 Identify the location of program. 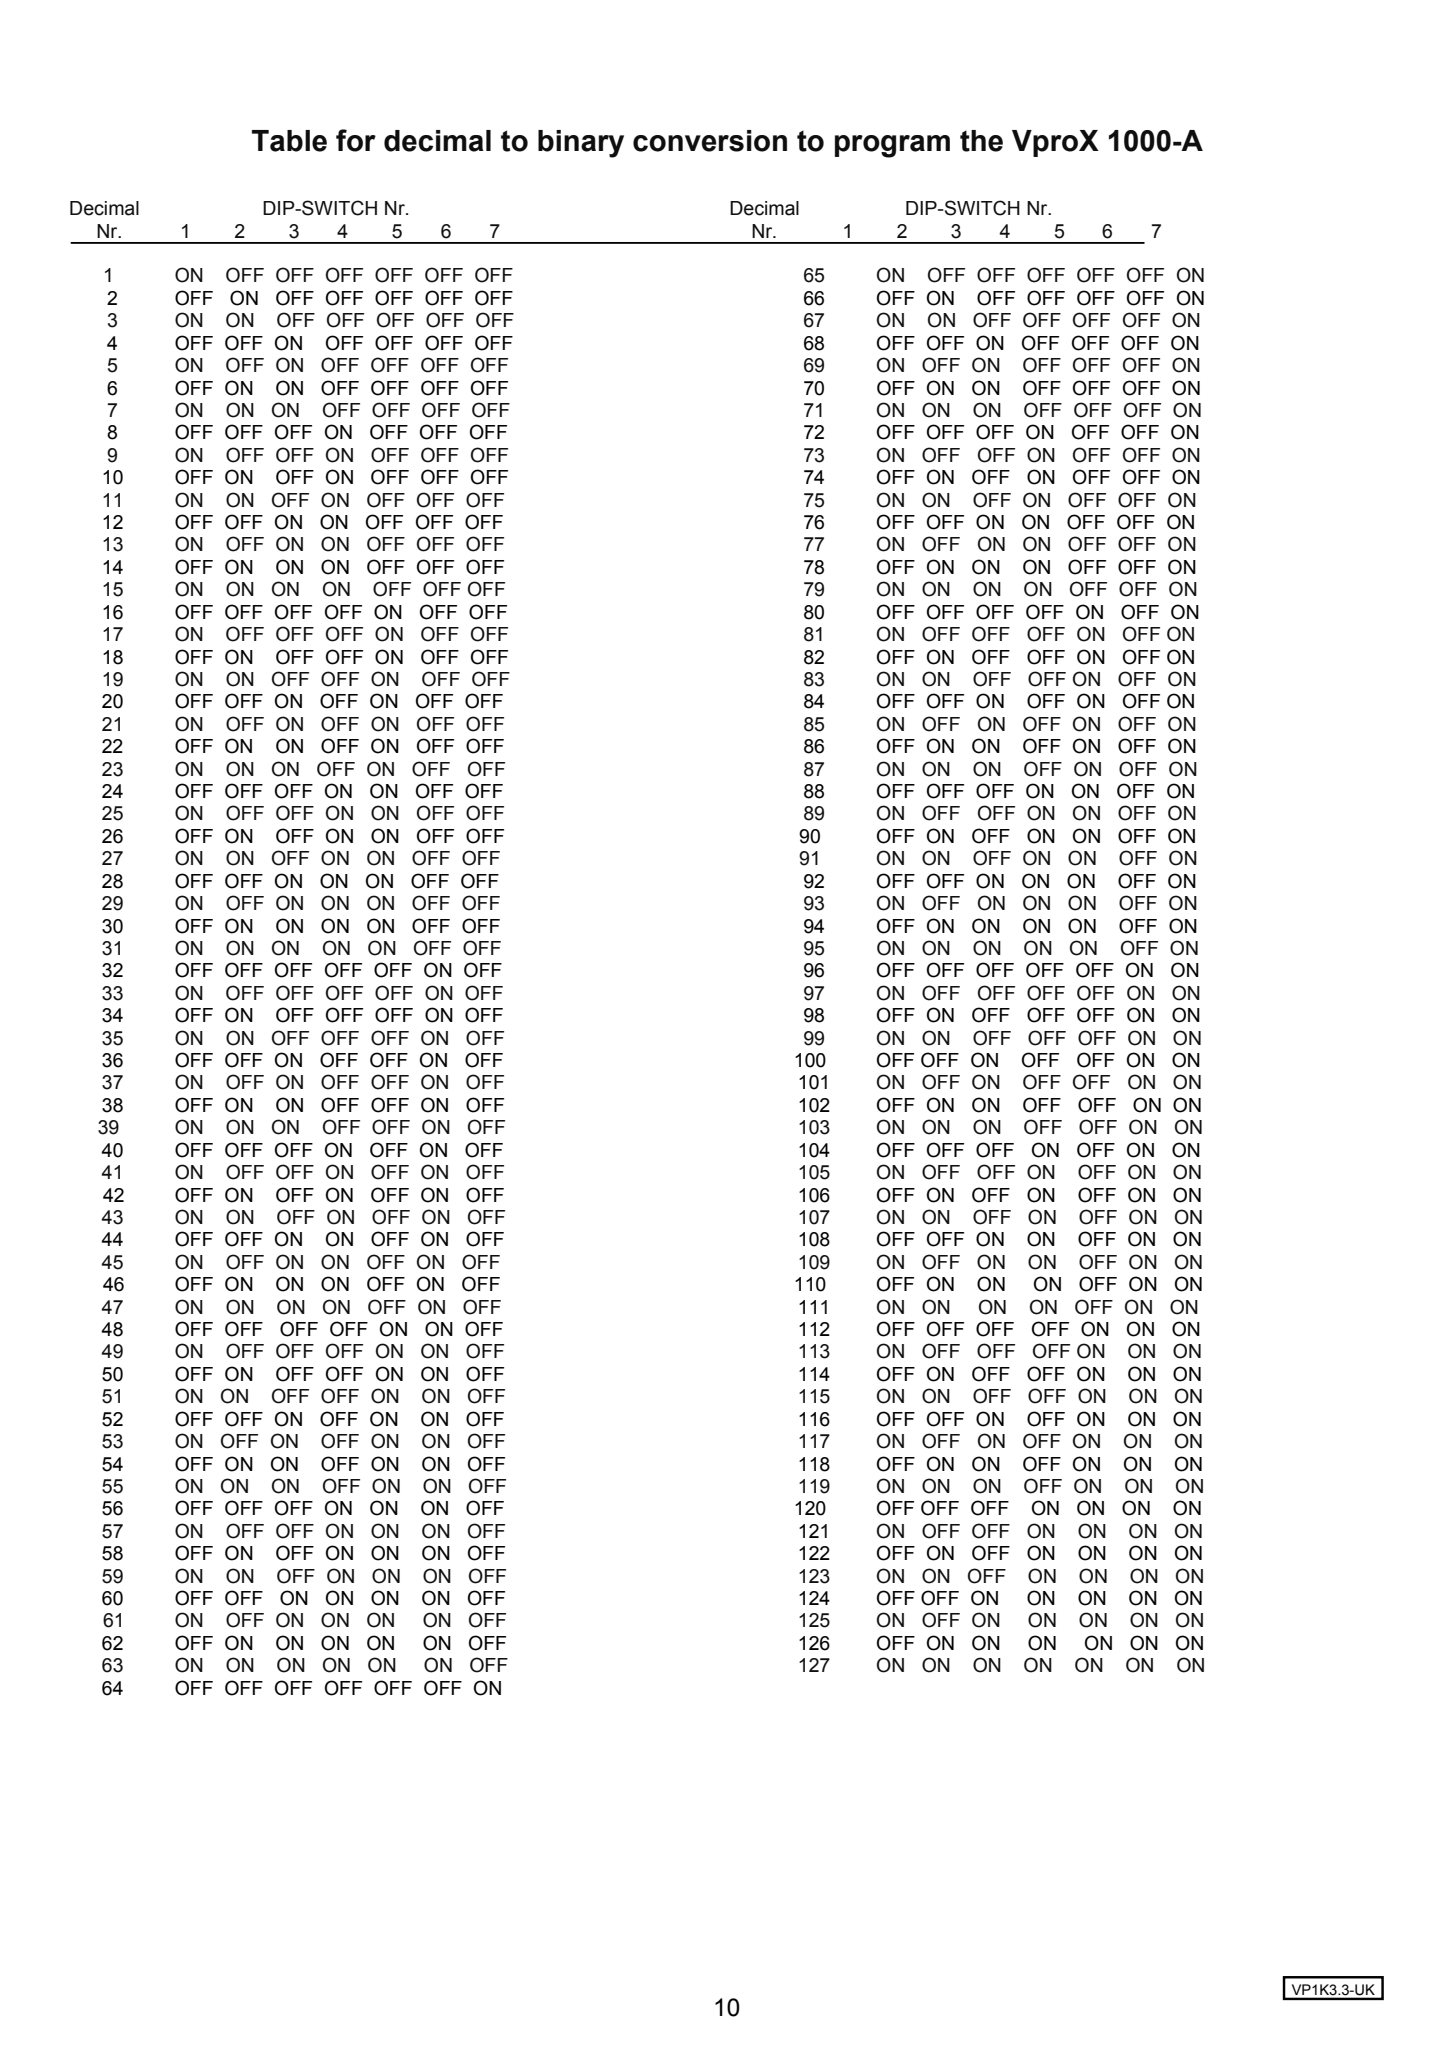
(892, 146).
